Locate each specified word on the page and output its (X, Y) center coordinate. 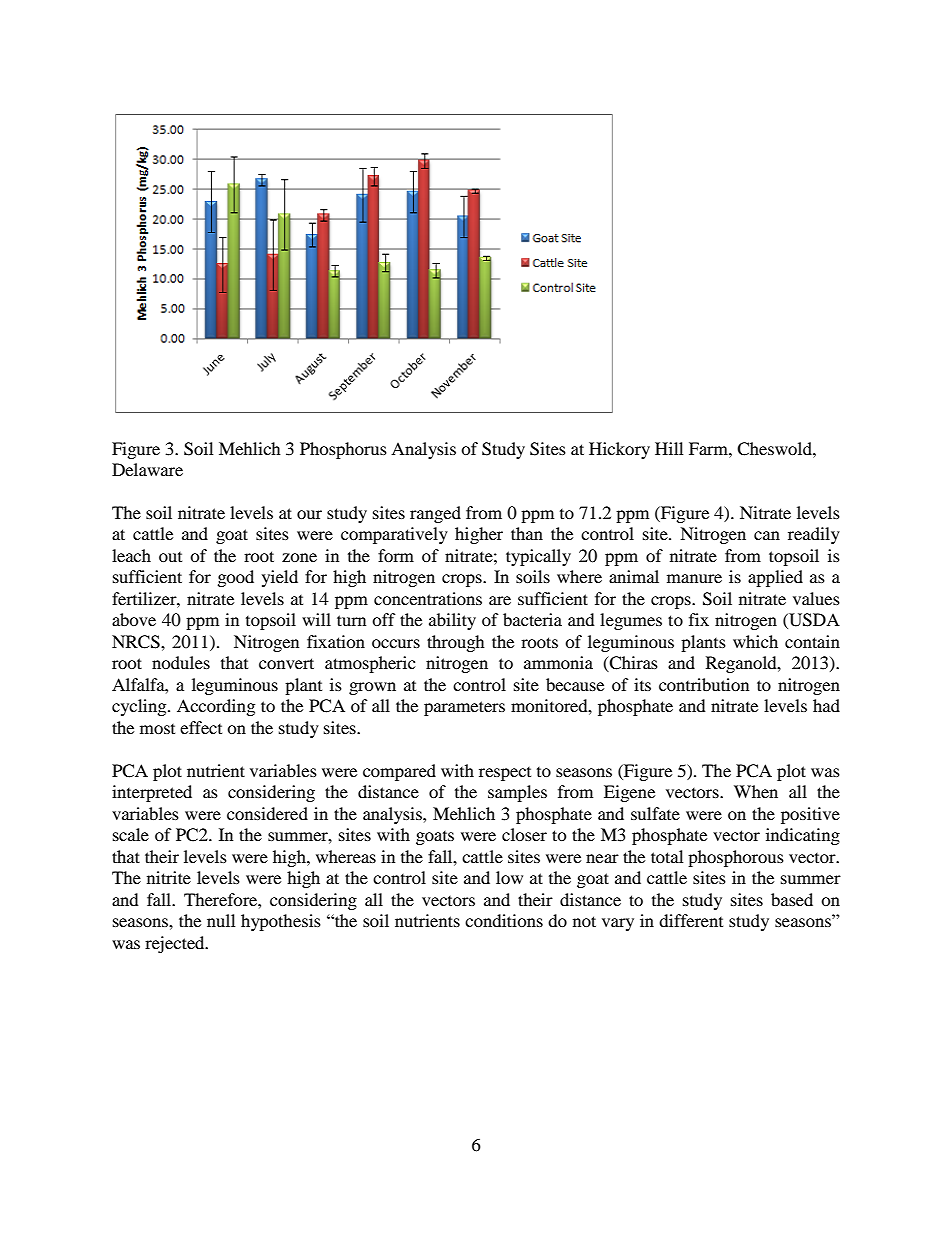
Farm (709, 448)
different (691, 920)
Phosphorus (343, 450)
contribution (704, 684)
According (216, 707)
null (221, 920)
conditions (504, 920)
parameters (464, 708)
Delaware (147, 469)
